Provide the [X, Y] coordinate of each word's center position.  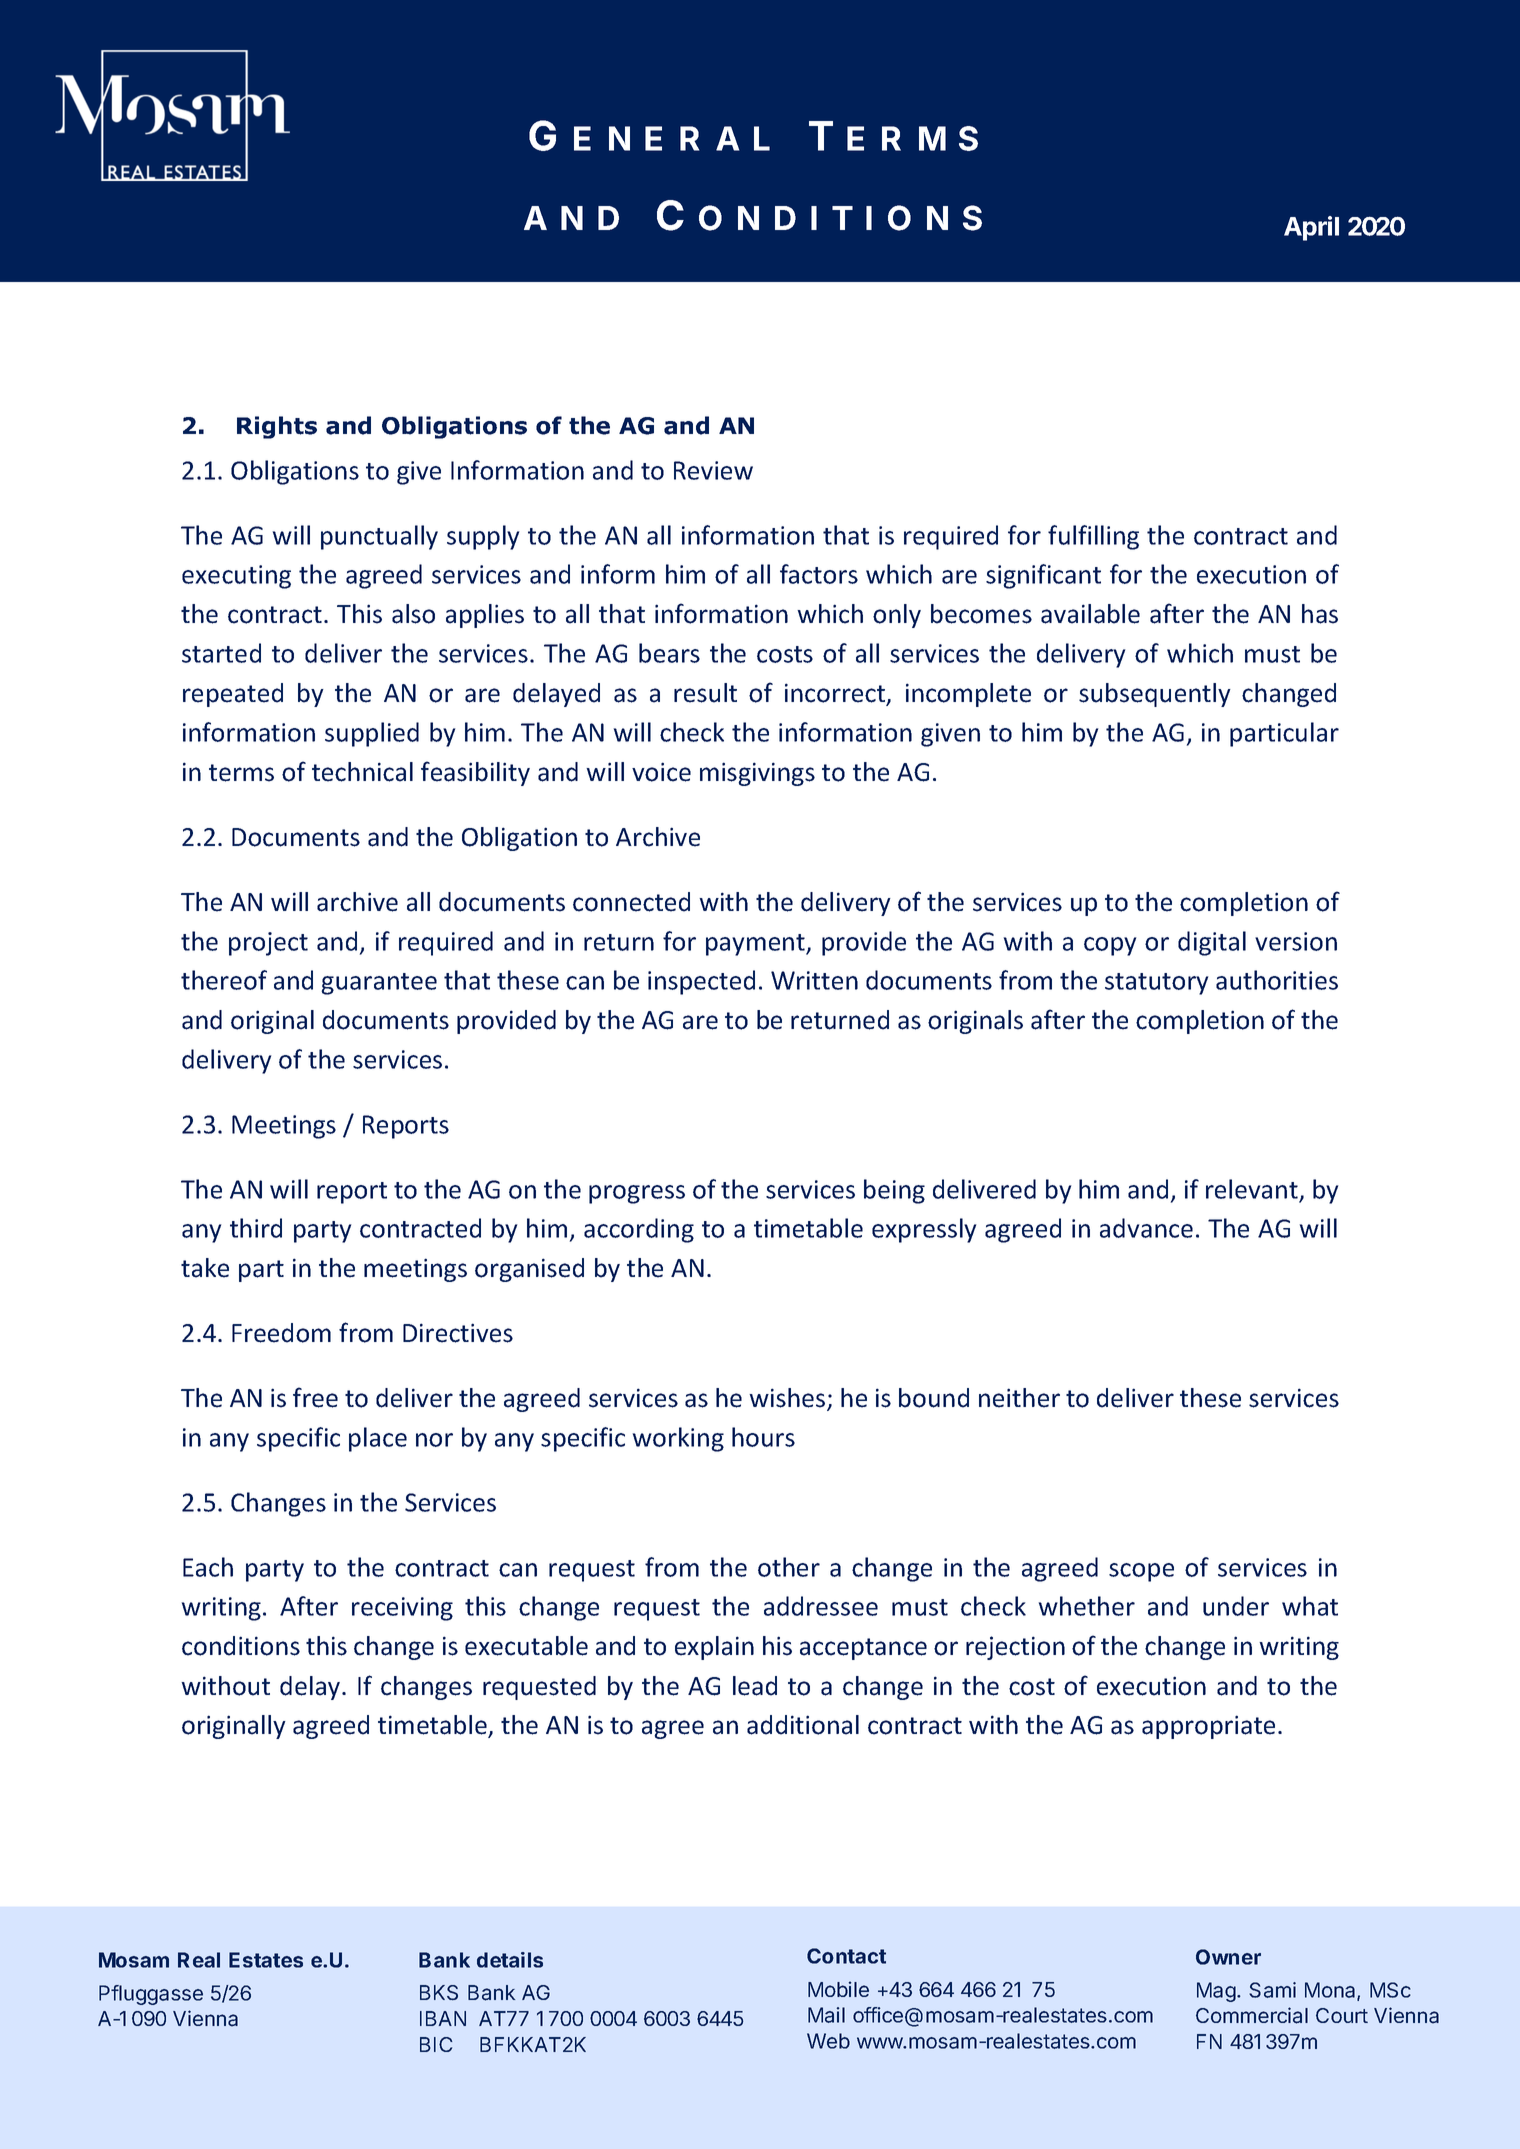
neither [1019, 1398]
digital [1212, 943]
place [378, 1439]
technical [362, 772]
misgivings [757, 774]
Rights [277, 427]
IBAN [443, 2018]
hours [763, 1437]
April [1311, 228]
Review [713, 470]
